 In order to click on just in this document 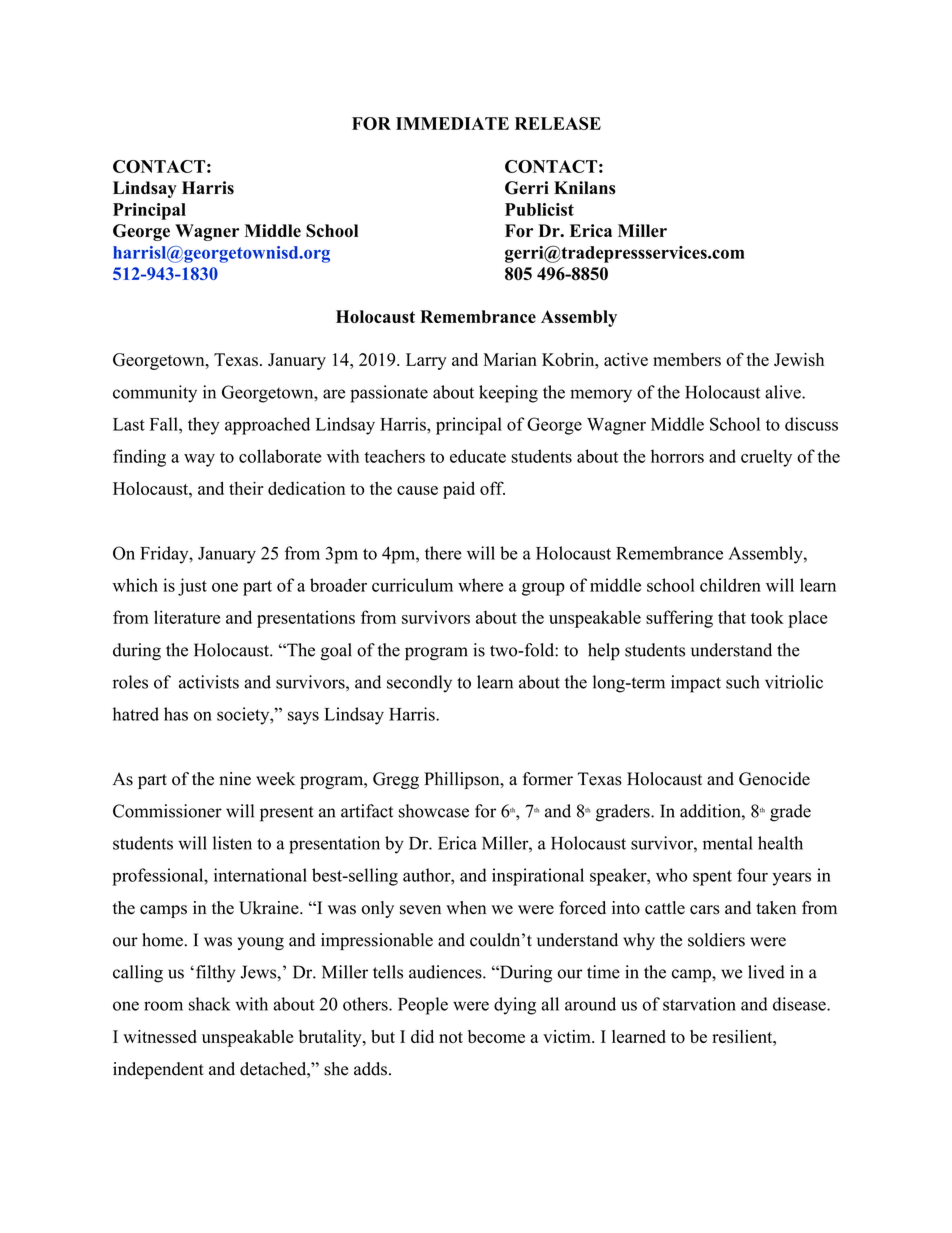, I will do `click(192, 587)`.
